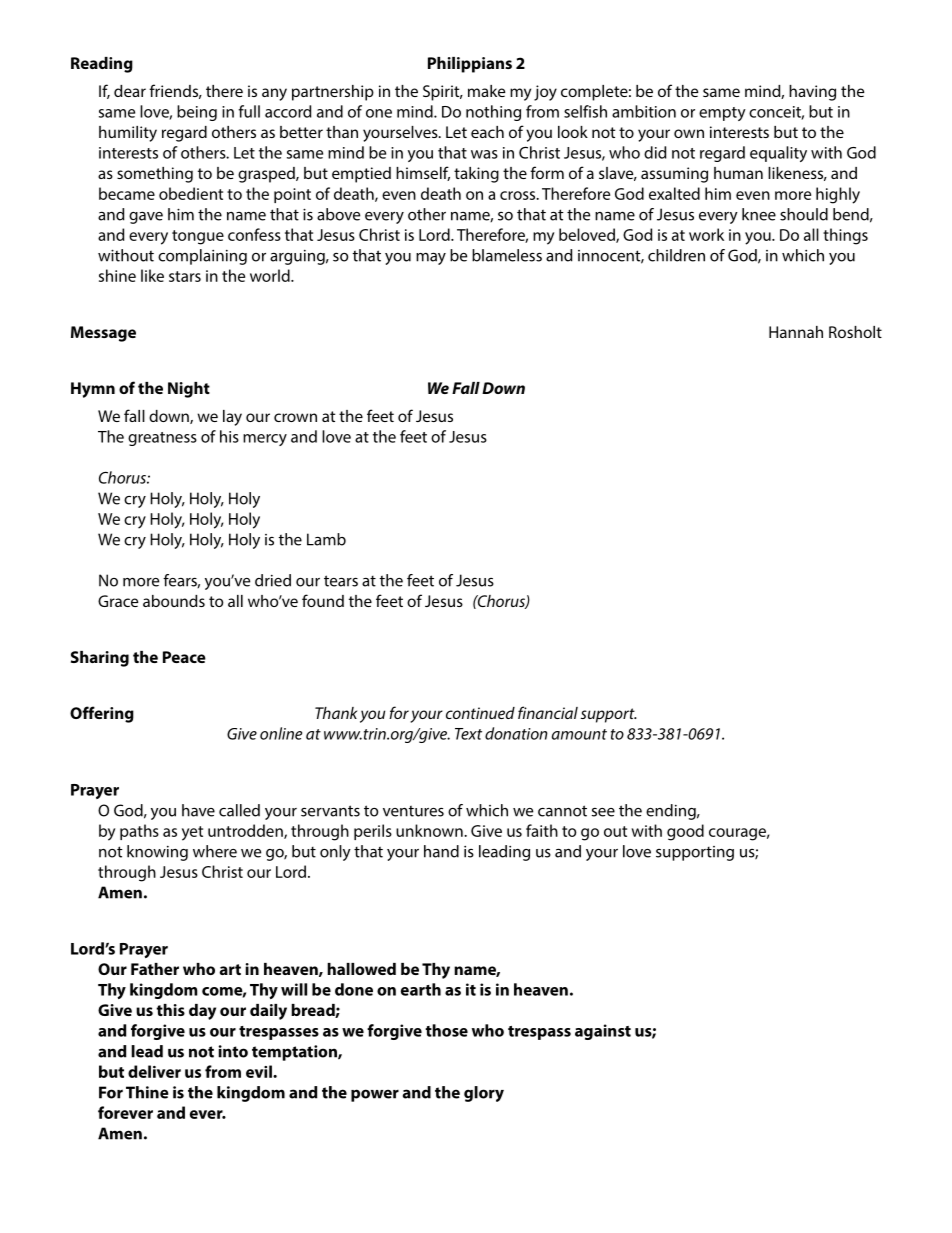 Image resolution: width=952 pixels, height=1233 pixels. Describe the element at coordinates (174, 601) in the screenshot. I see `abounds` at that location.
